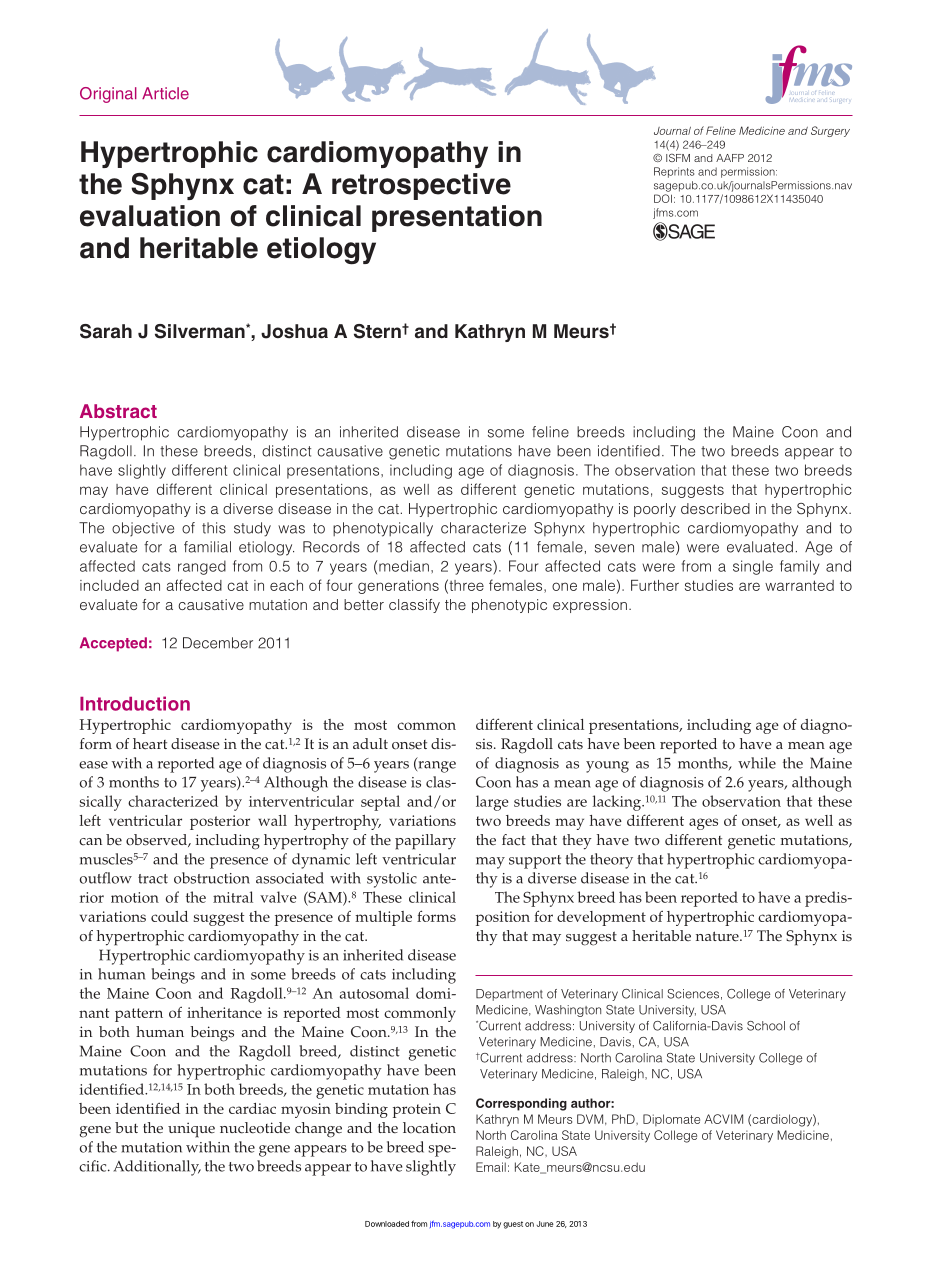 The image size is (952, 1270). Describe the element at coordinates (364, 604) in the screenshot. I see `better` at that location.
